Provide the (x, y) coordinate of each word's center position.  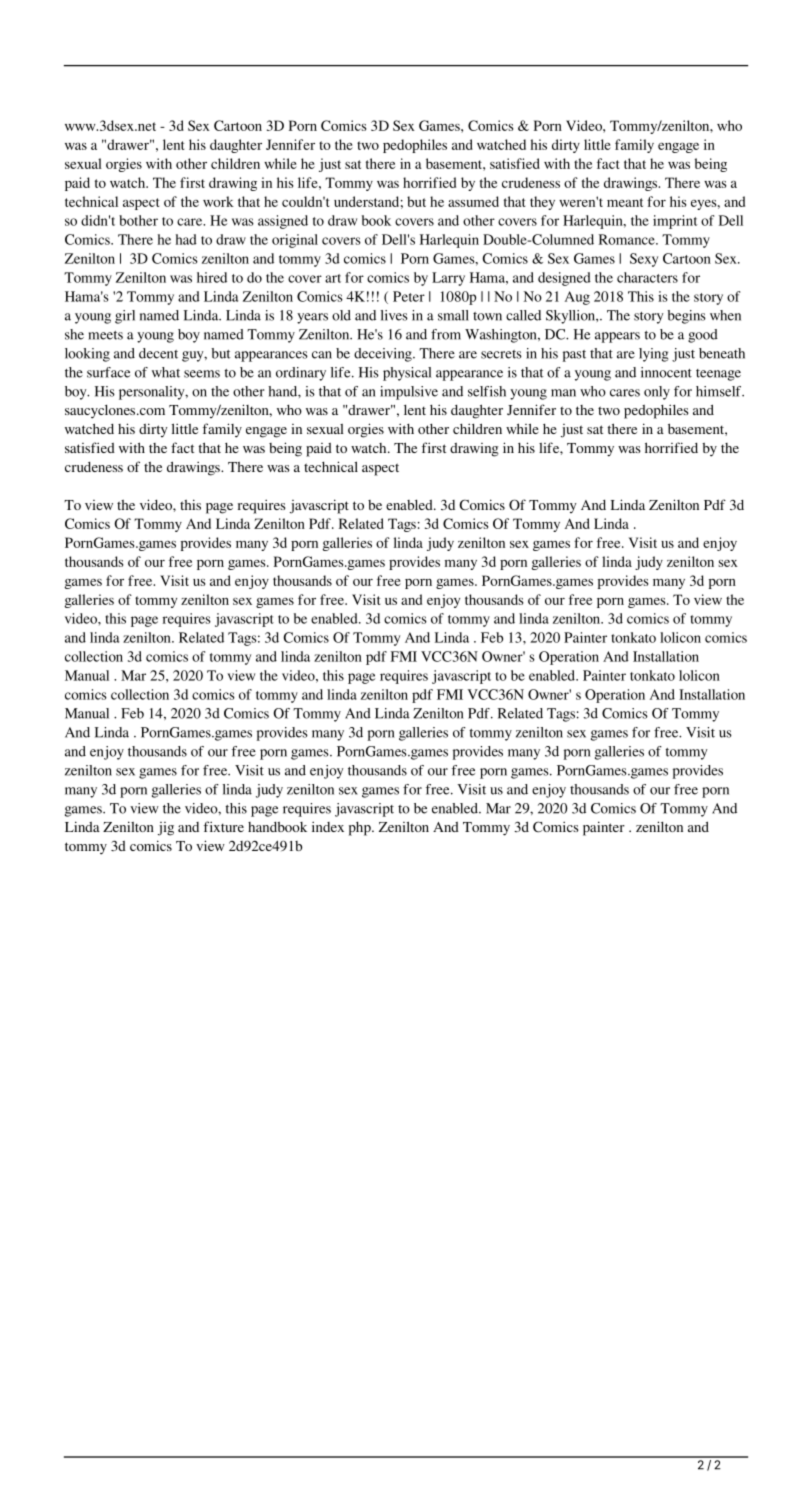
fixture (224, 826)
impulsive (409, 393)
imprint (675, 222)
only (657, 393)
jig (166, 829)
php (361, 829)
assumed (473, 201)
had (186, 239)
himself (720, 391)
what (166, 372)
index (328, 826)
